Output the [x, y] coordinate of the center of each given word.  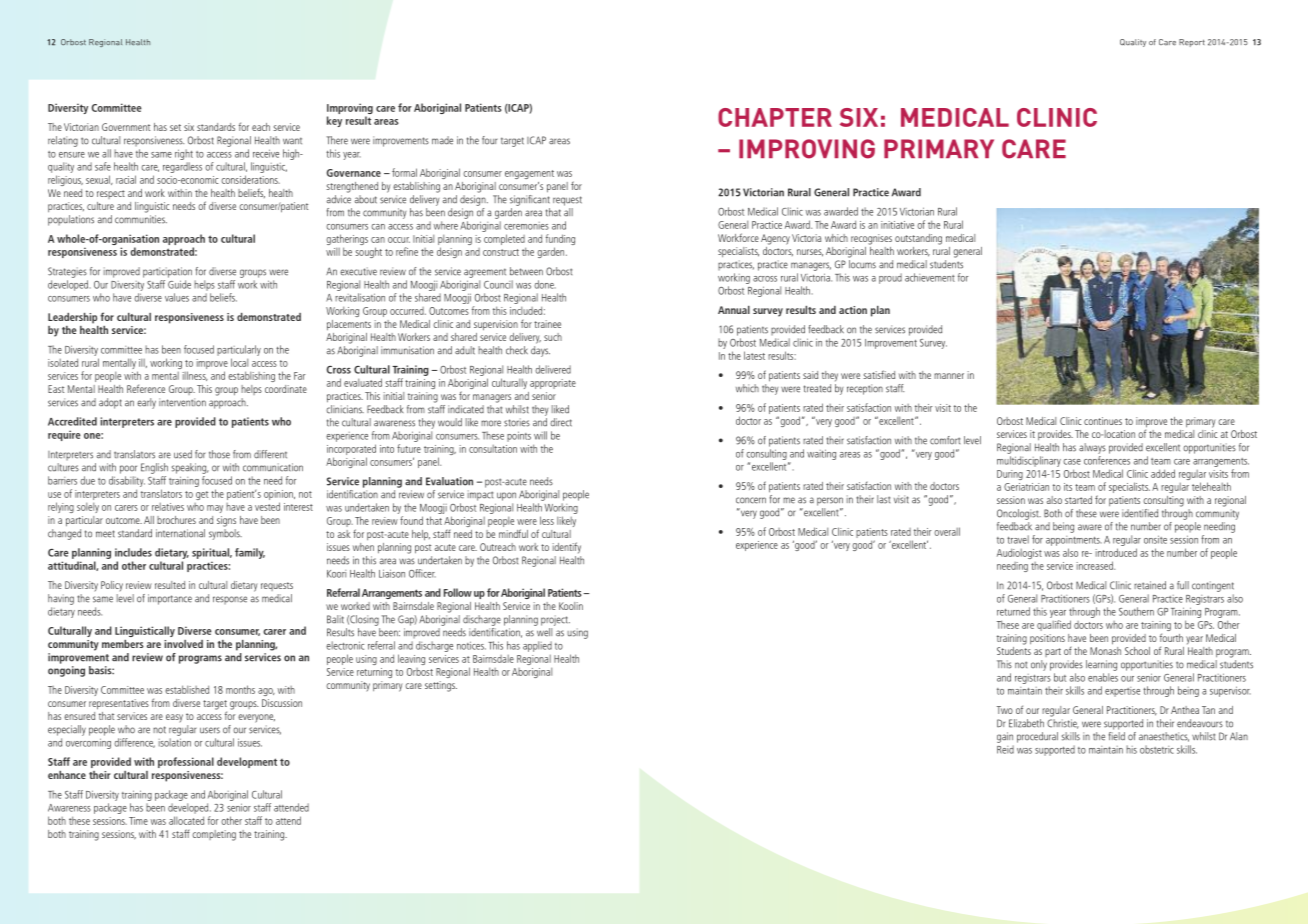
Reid [1005, 749]
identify [567, 548]
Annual [734, 310]
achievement [930, 277]
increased [1095, 565]
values [177, 297]
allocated [186, 820]
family [250, 553]
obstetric [1157, 749]
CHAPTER [775, 117]
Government [126, 127]
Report [1192, 43]
